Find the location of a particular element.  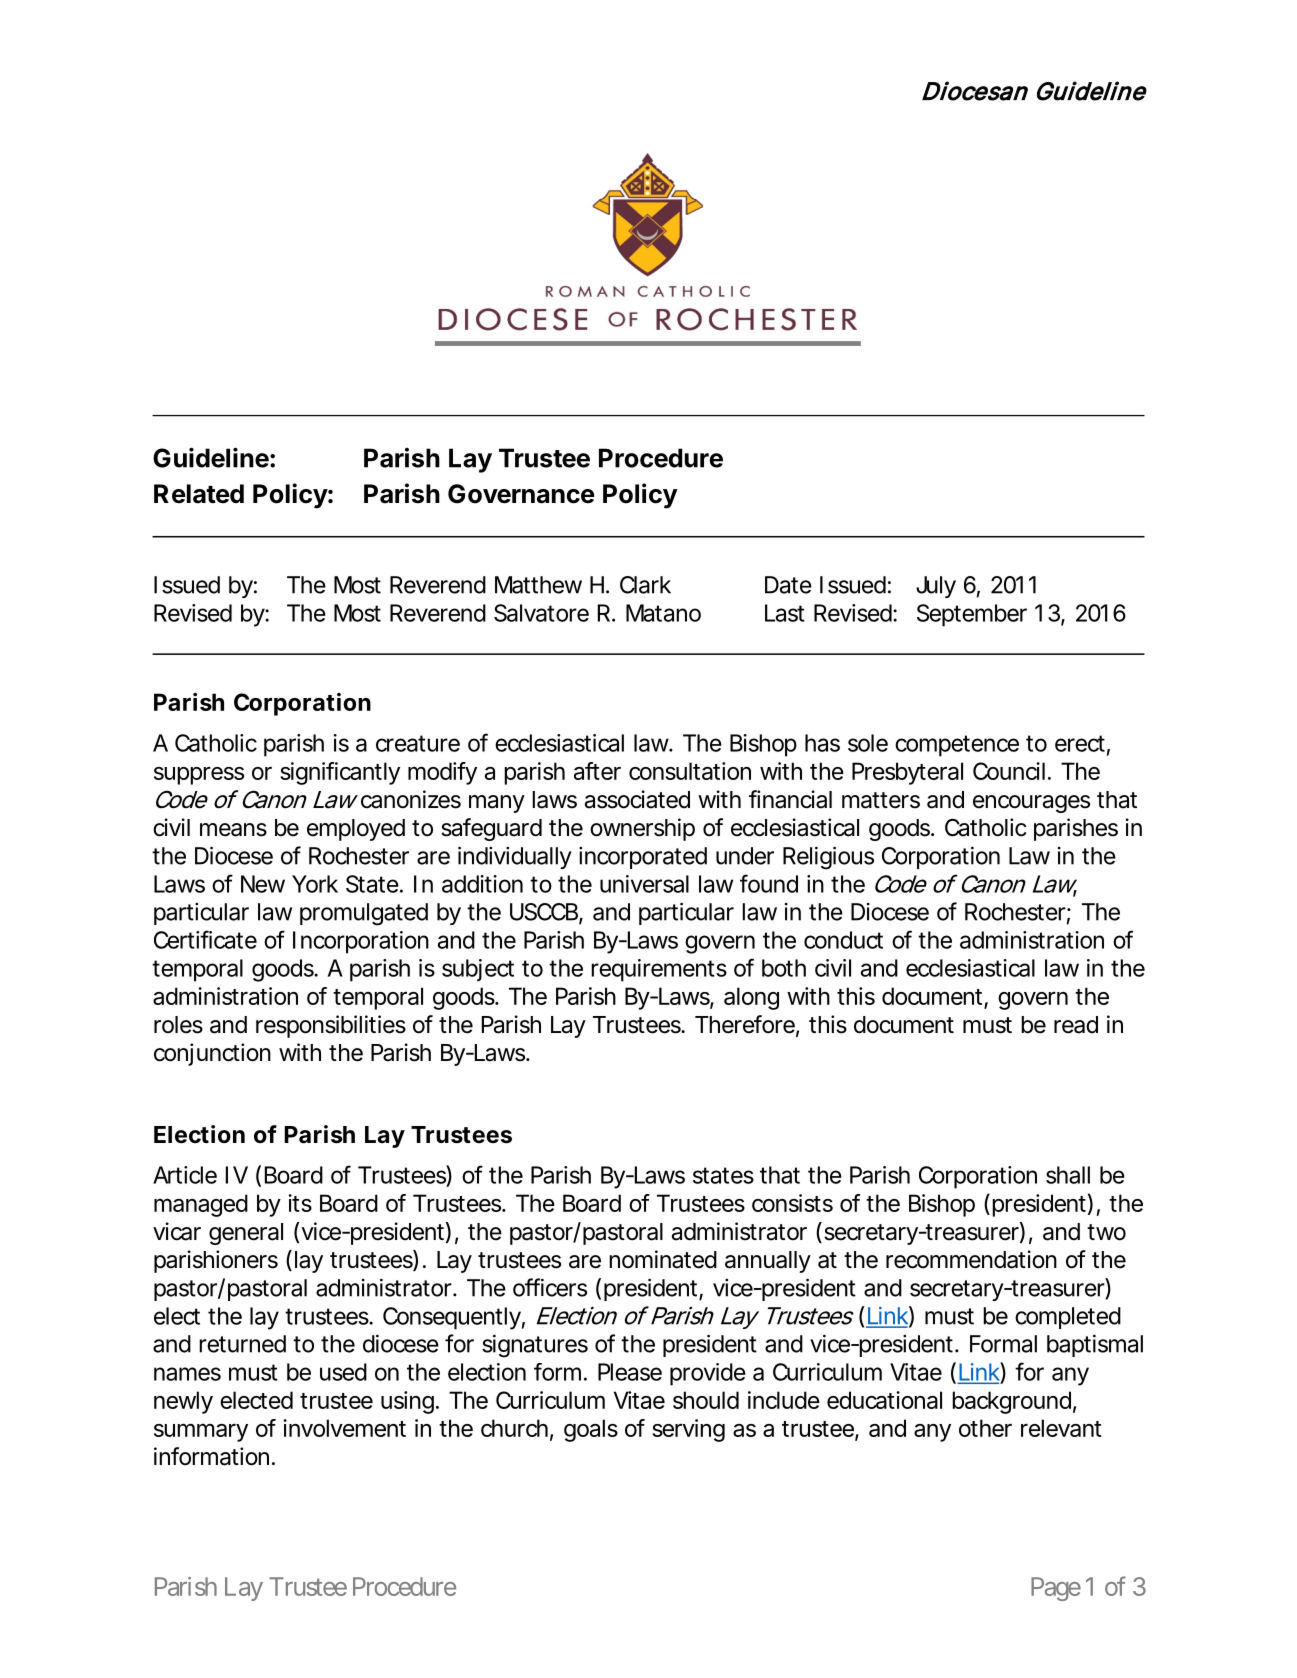

Clark is located at coordinates (645, 585).
